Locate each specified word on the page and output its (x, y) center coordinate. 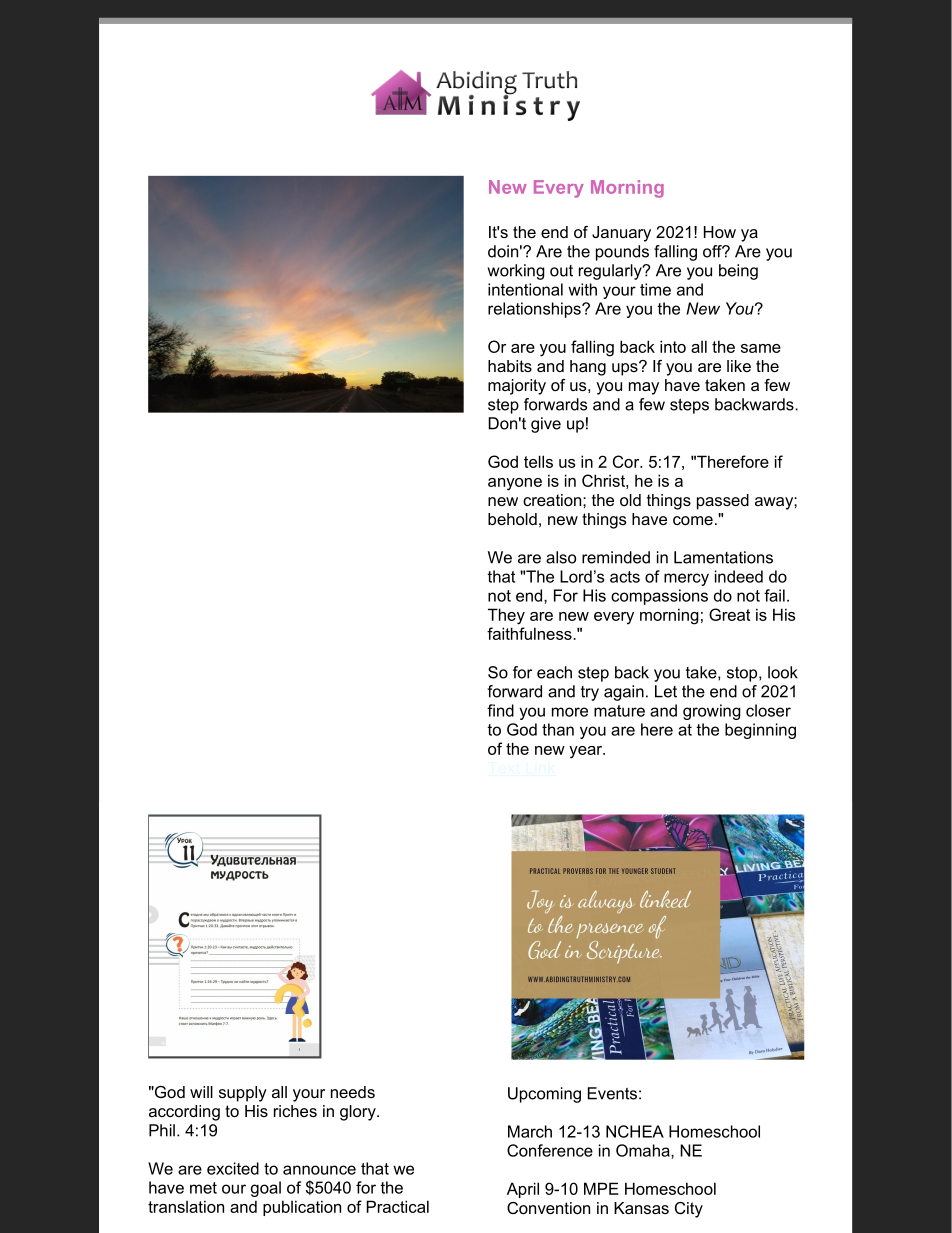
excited (233, 1168)
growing (712, 712)
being (738, 272)
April (523, 1190)
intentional (525, 289)
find (500, 710)
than (558, 729)
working (516, 272)
